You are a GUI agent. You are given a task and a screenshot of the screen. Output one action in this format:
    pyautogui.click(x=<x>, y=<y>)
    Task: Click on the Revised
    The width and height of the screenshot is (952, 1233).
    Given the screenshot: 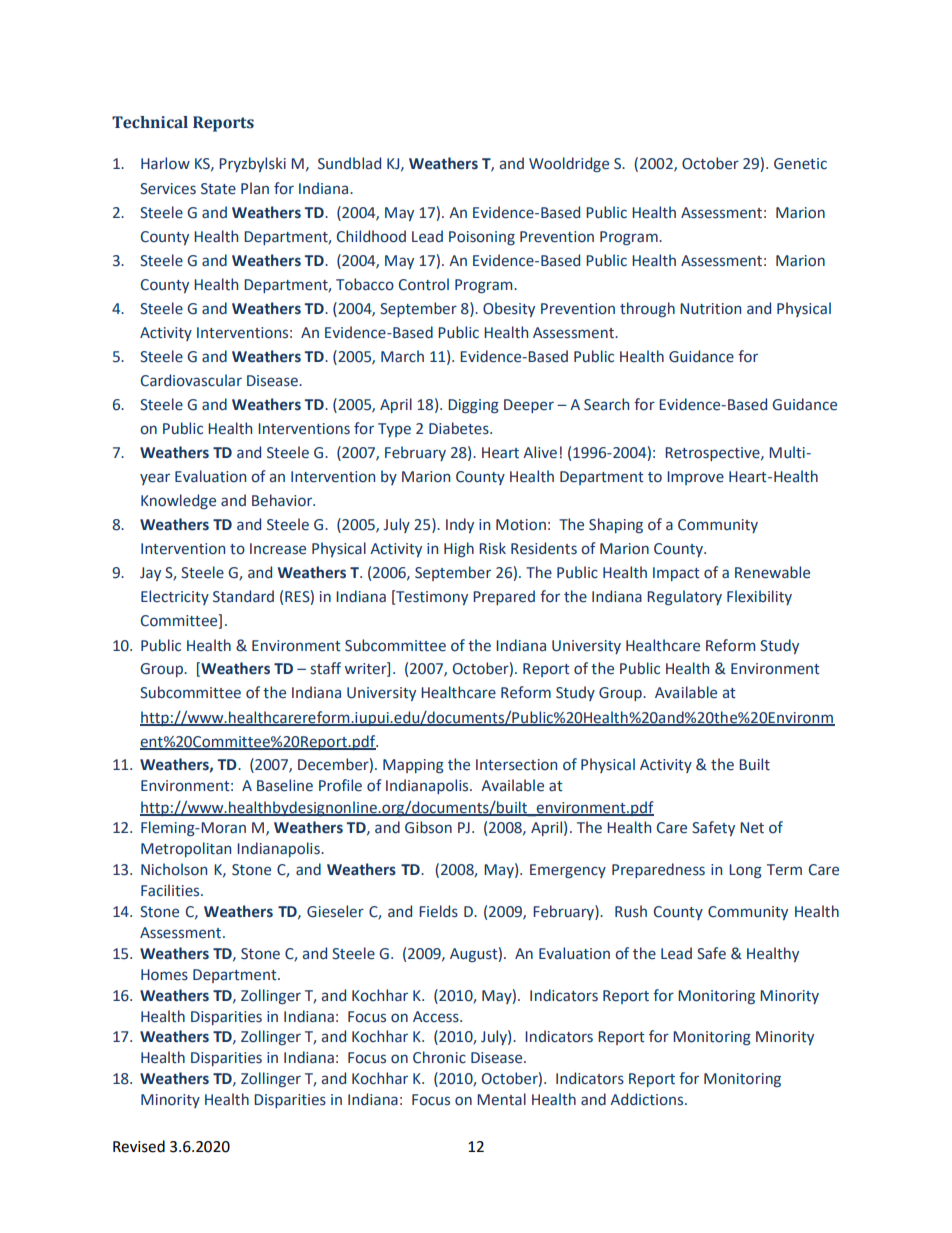 What is the action you would take?
    pyautogui.click(x=139, y=1146)
